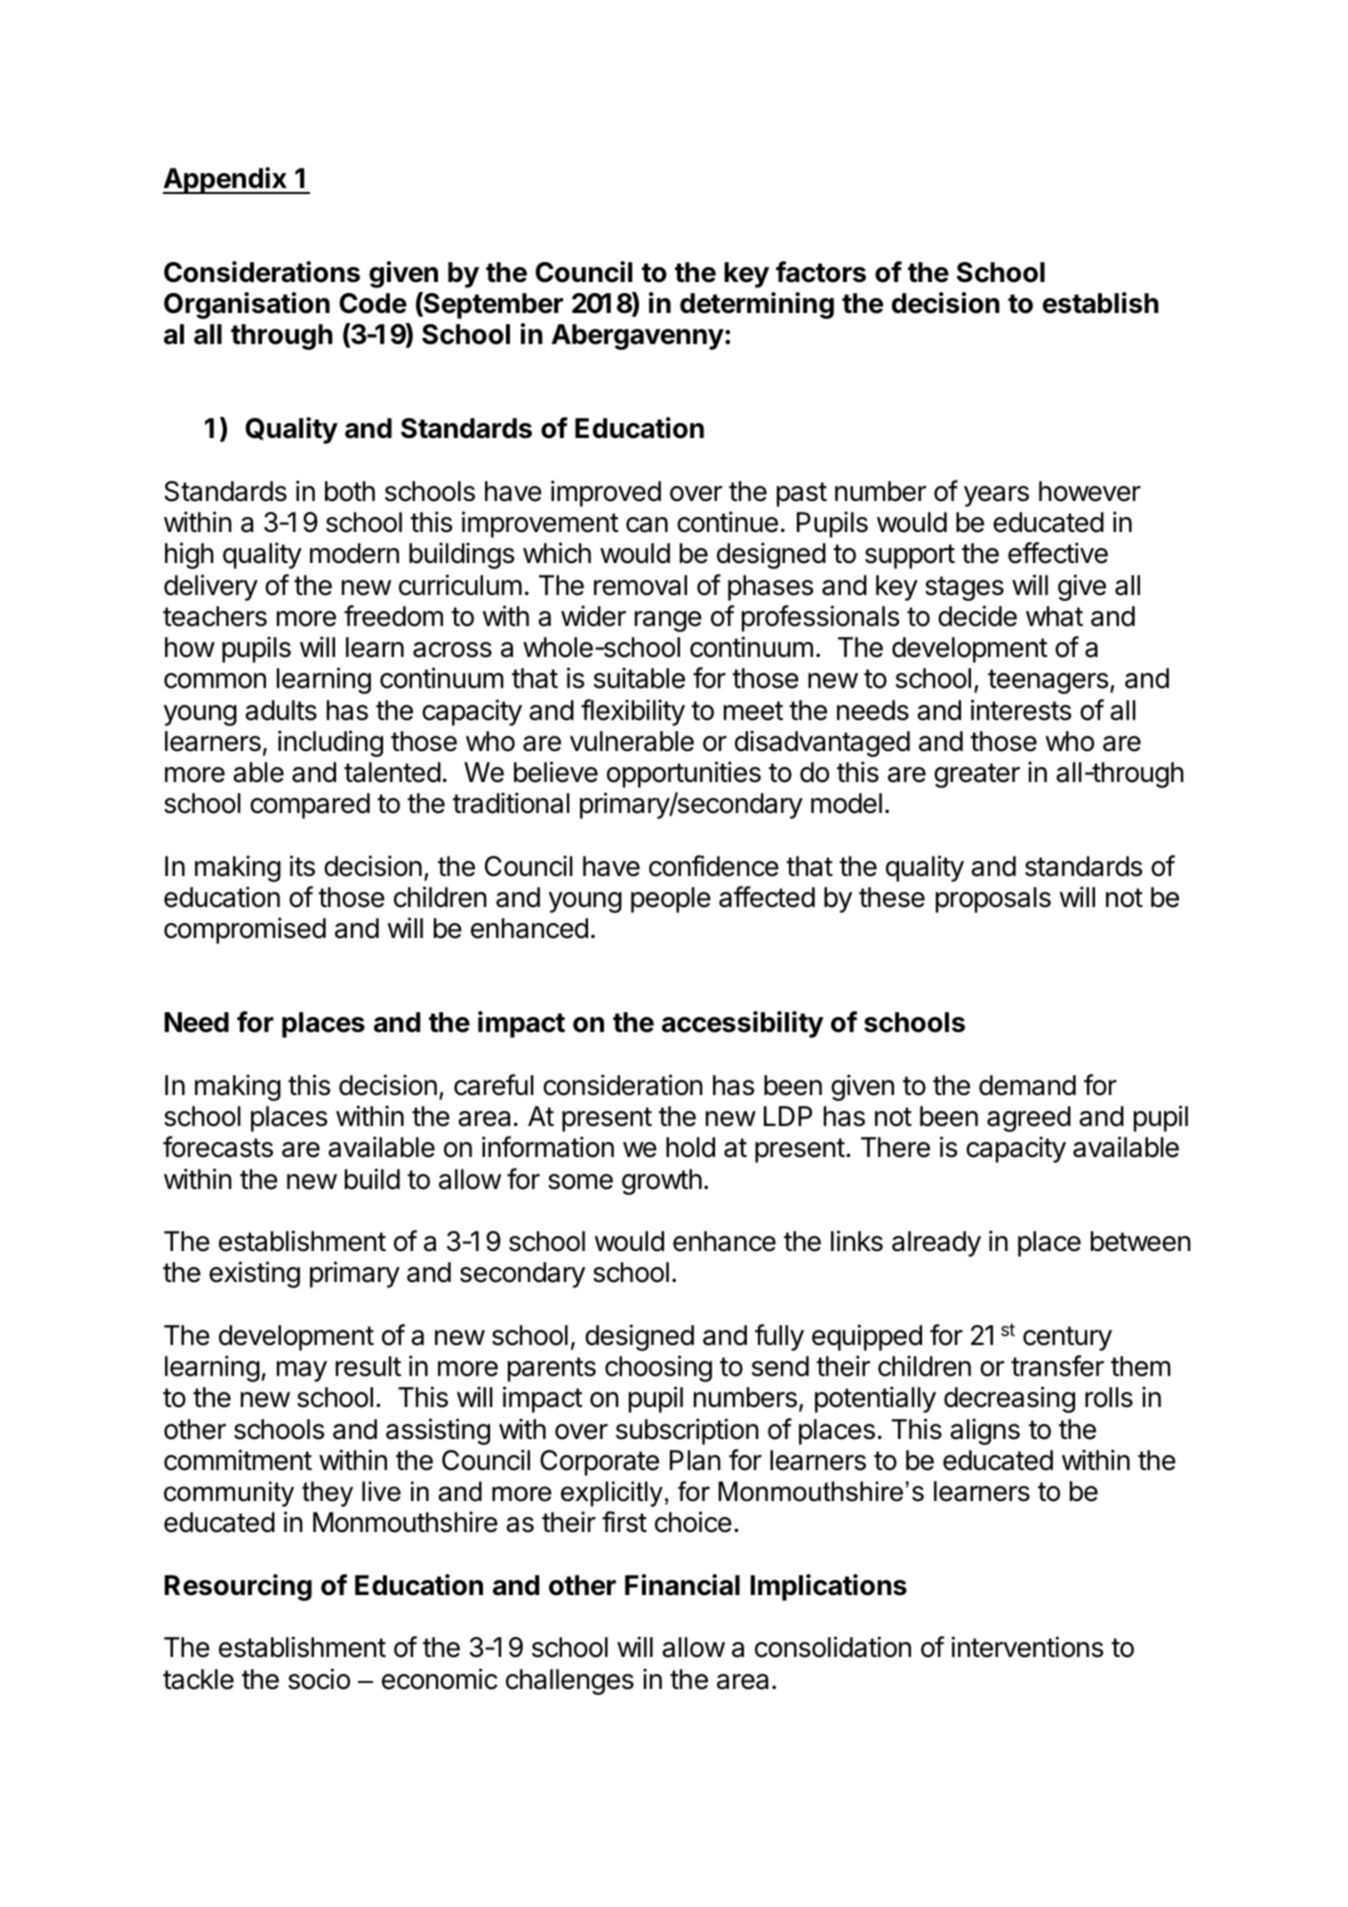 This screenshot has width=1348, height=1907. Describe the element at coordinates (245, 930) in the screenshot. I see `compromised` at that location.
